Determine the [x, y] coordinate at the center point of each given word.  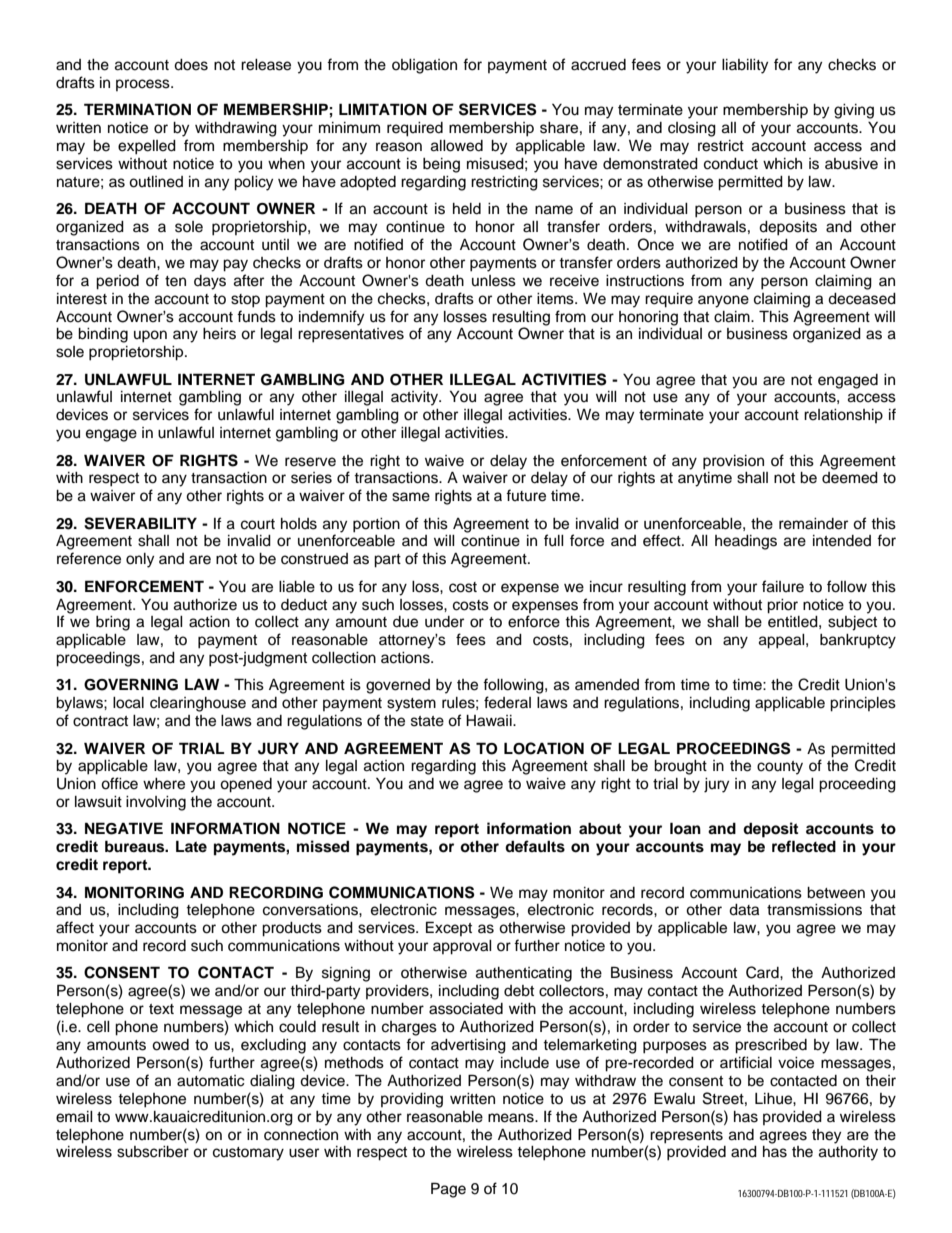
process [144, 85]
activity [416, 398]
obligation [424, 66]
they [826, 1136]
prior [782, 606]
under [444, 622]
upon [150, 336]
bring [113, 623]
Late [191, 846]
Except [449, 928]
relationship [843, 416]
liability [745, 66]
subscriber [153, 1152]
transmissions [814, 910]
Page [448, 1190]
